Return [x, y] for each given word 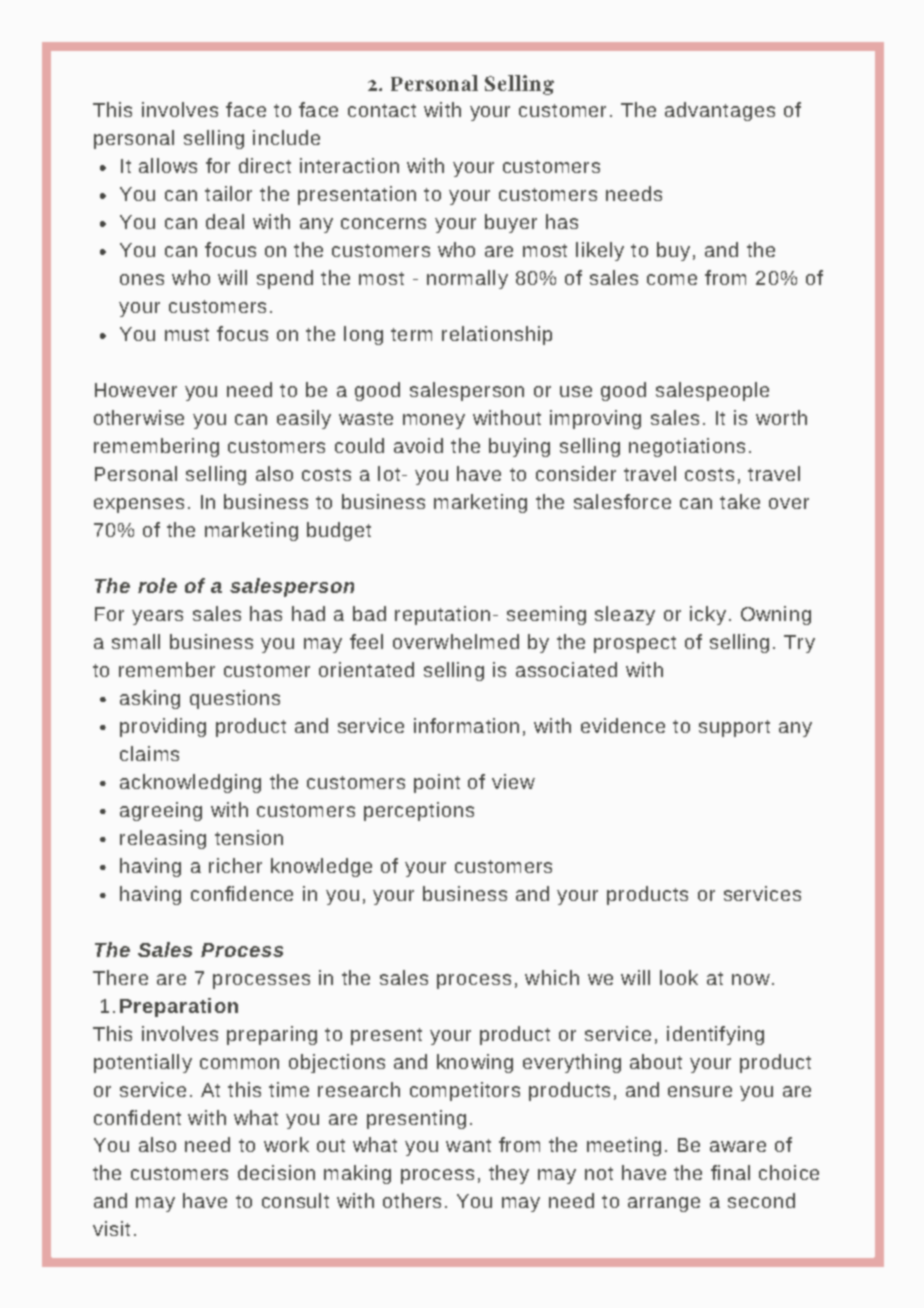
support [734, 728]
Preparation [179, 1007]
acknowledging [190, 783]
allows [168, 165]
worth [781, 417]
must [187, 334]
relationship [497, 335]
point [437, 783]
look [679, 977]
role [157, 585]
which [552, 977]
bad [369, 613]
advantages [720, 111]
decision [276, 1172]
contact [382, 110]
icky [708, 615]
